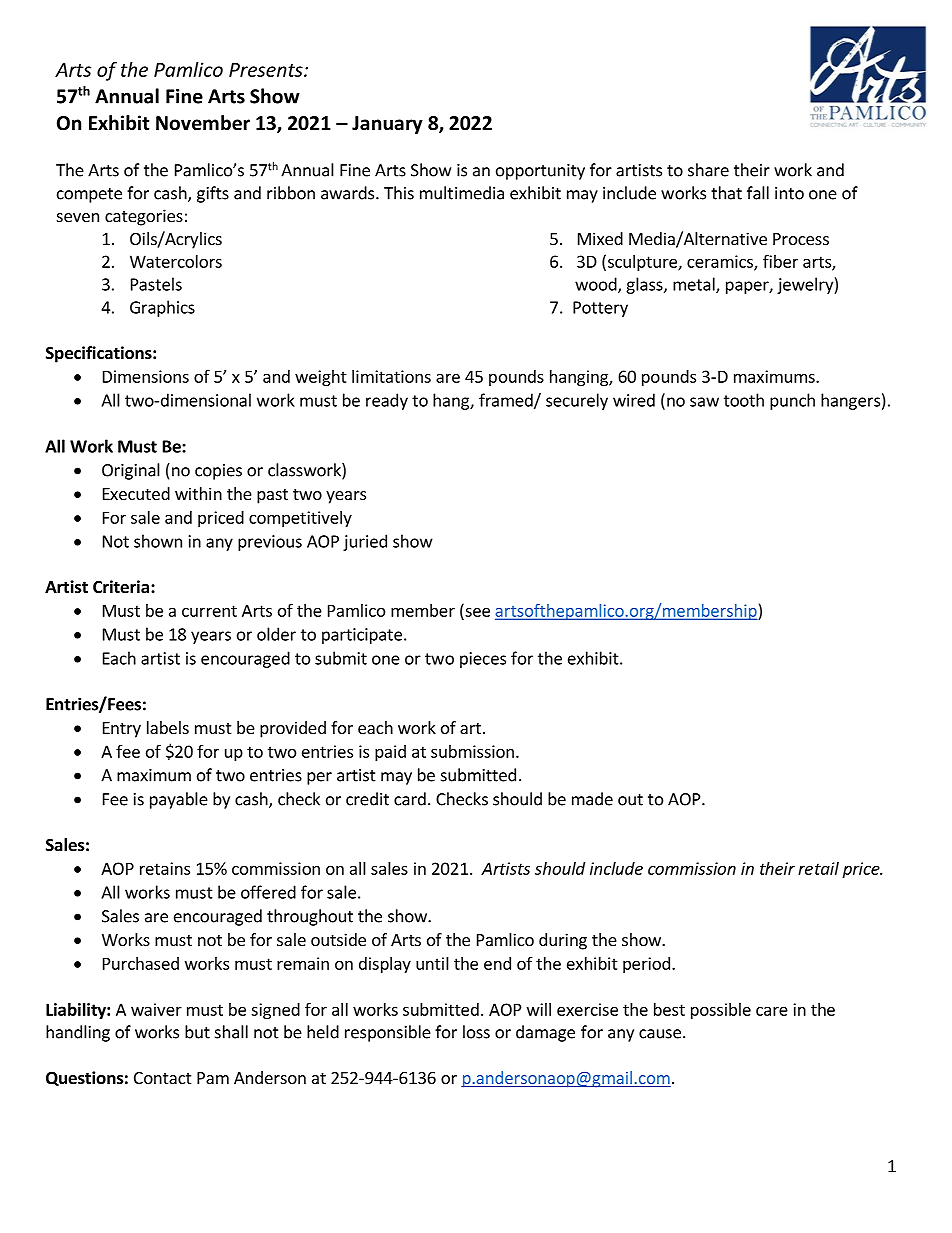  I want to click on January, so click(387, 125).
